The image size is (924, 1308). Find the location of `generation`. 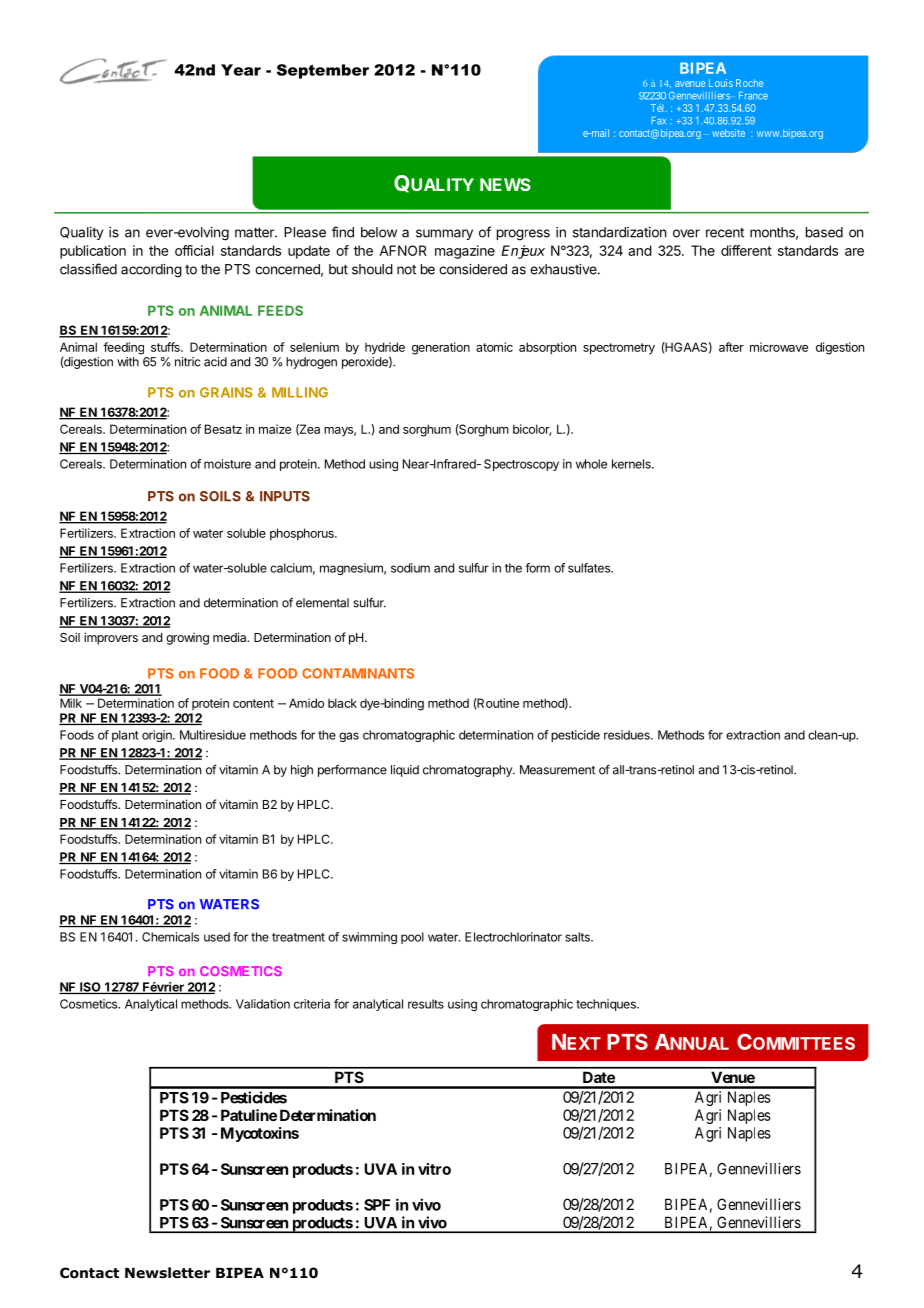

generation is located at coordinates (441, 348).
